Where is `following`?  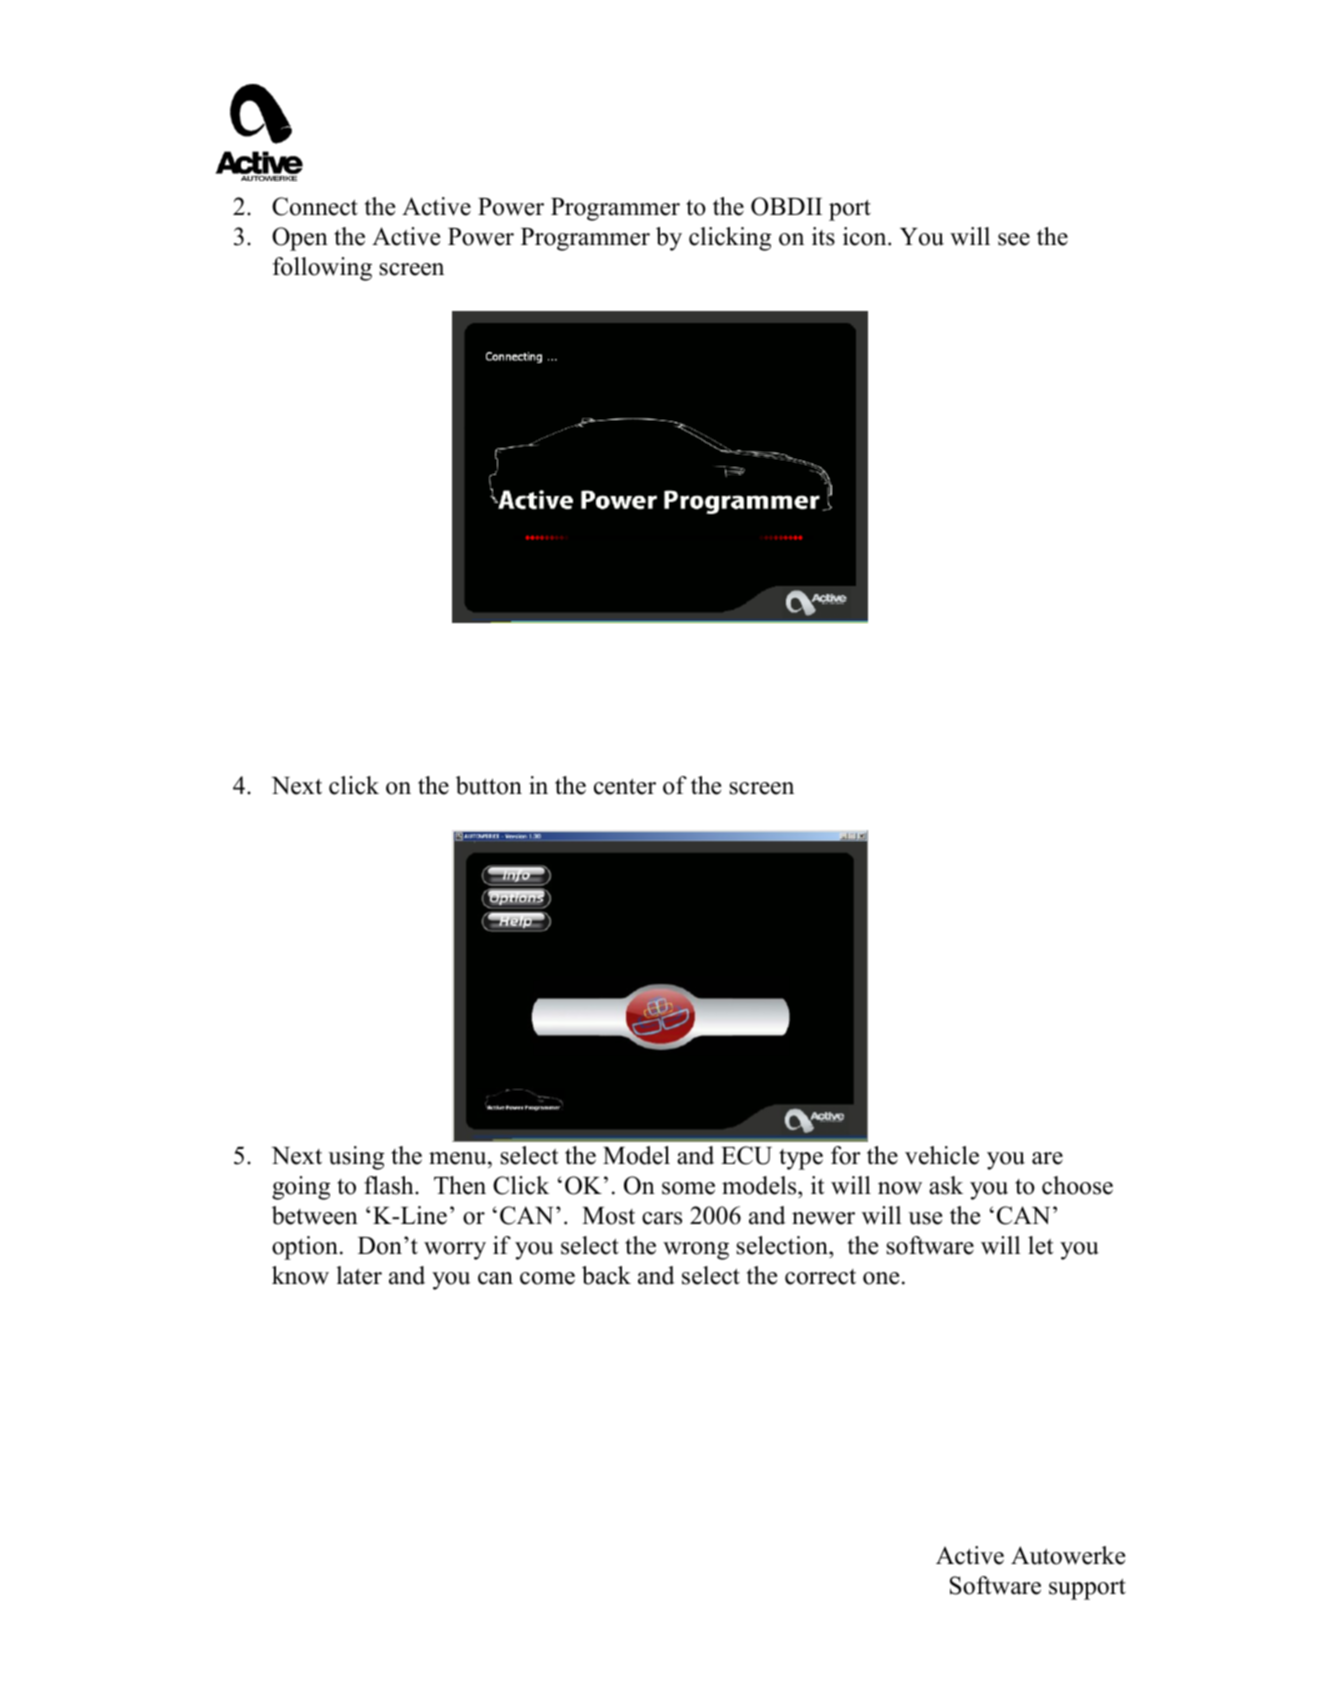
following is located at coordinates (322, 269).
